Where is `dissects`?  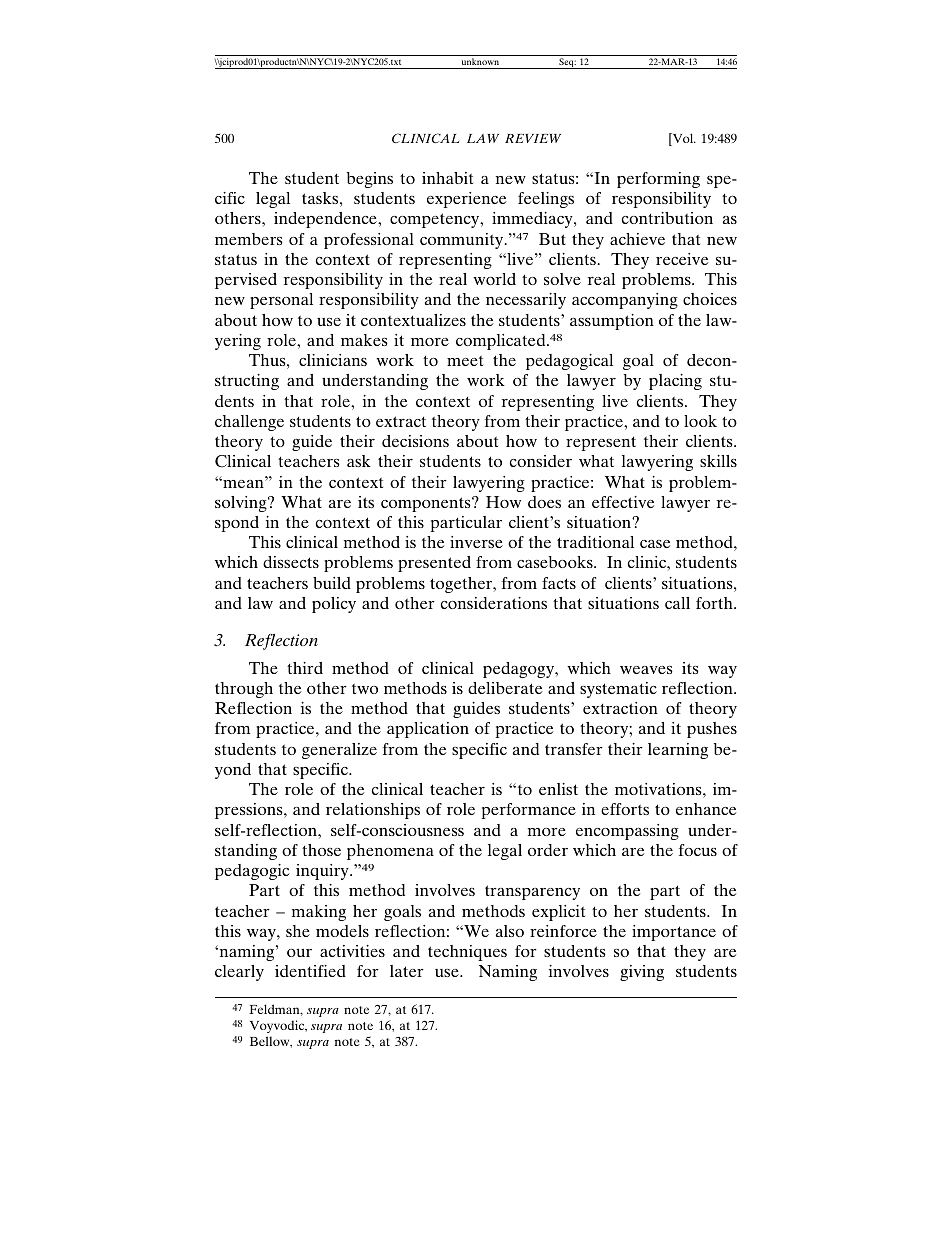 dissects is located at coordinates (291, 562).
